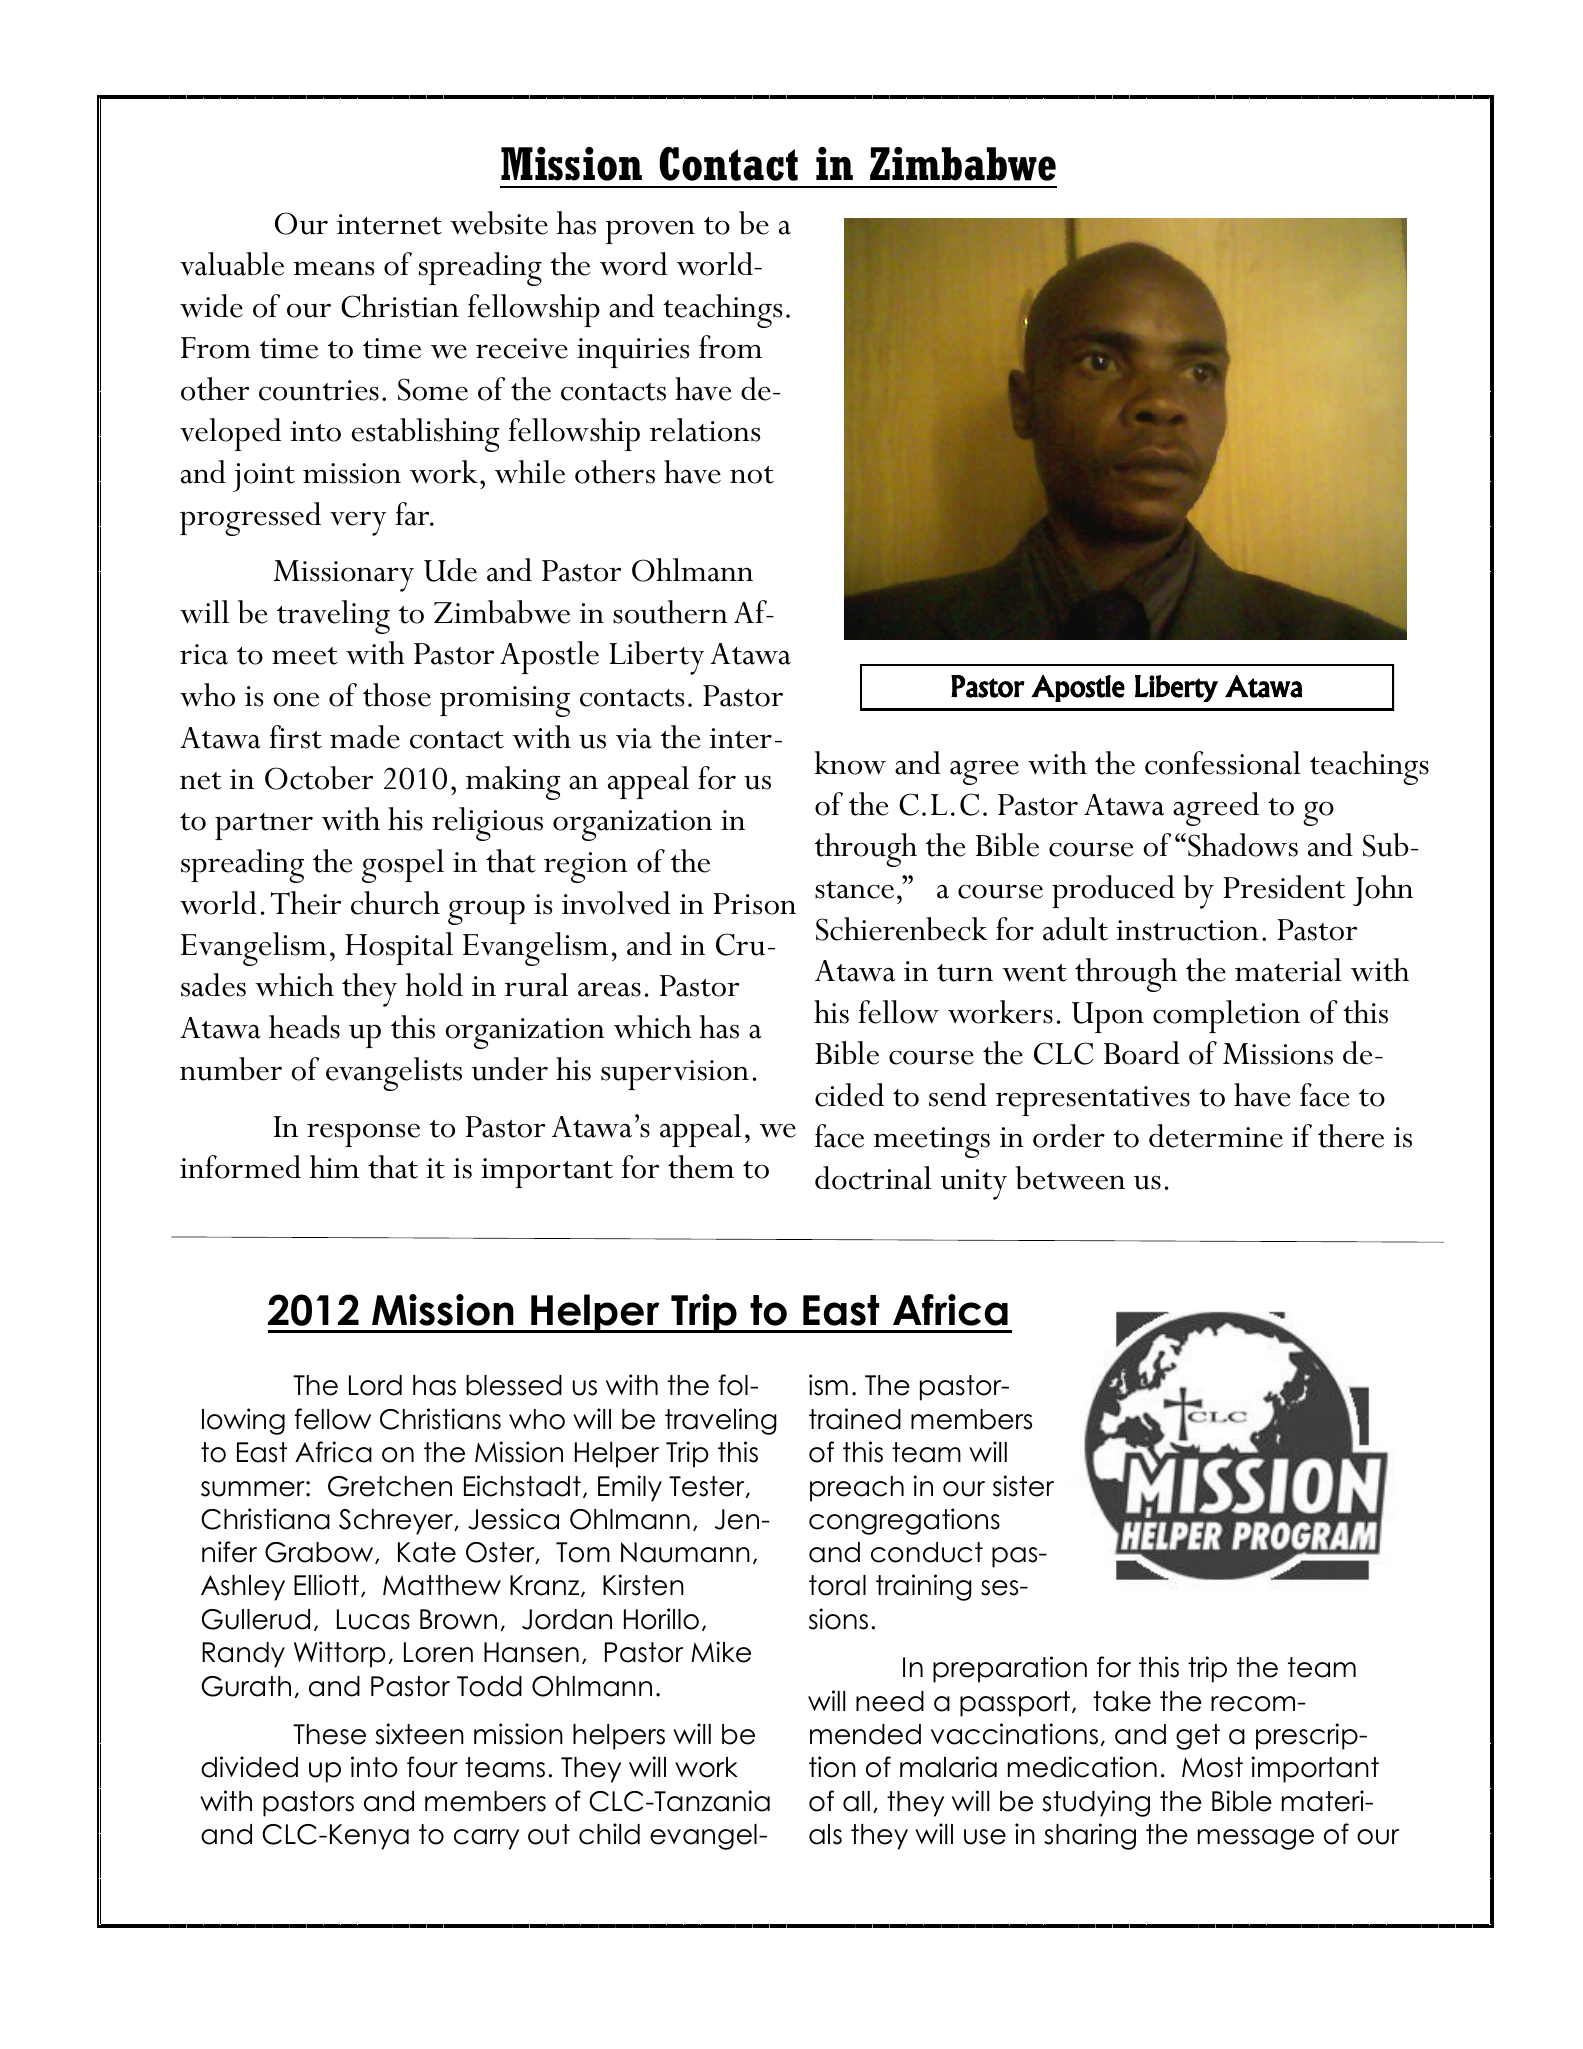 Image resolution: width=1583 pixels, height=2049 pixels. I want to click on heads, so click(304, 1027).
